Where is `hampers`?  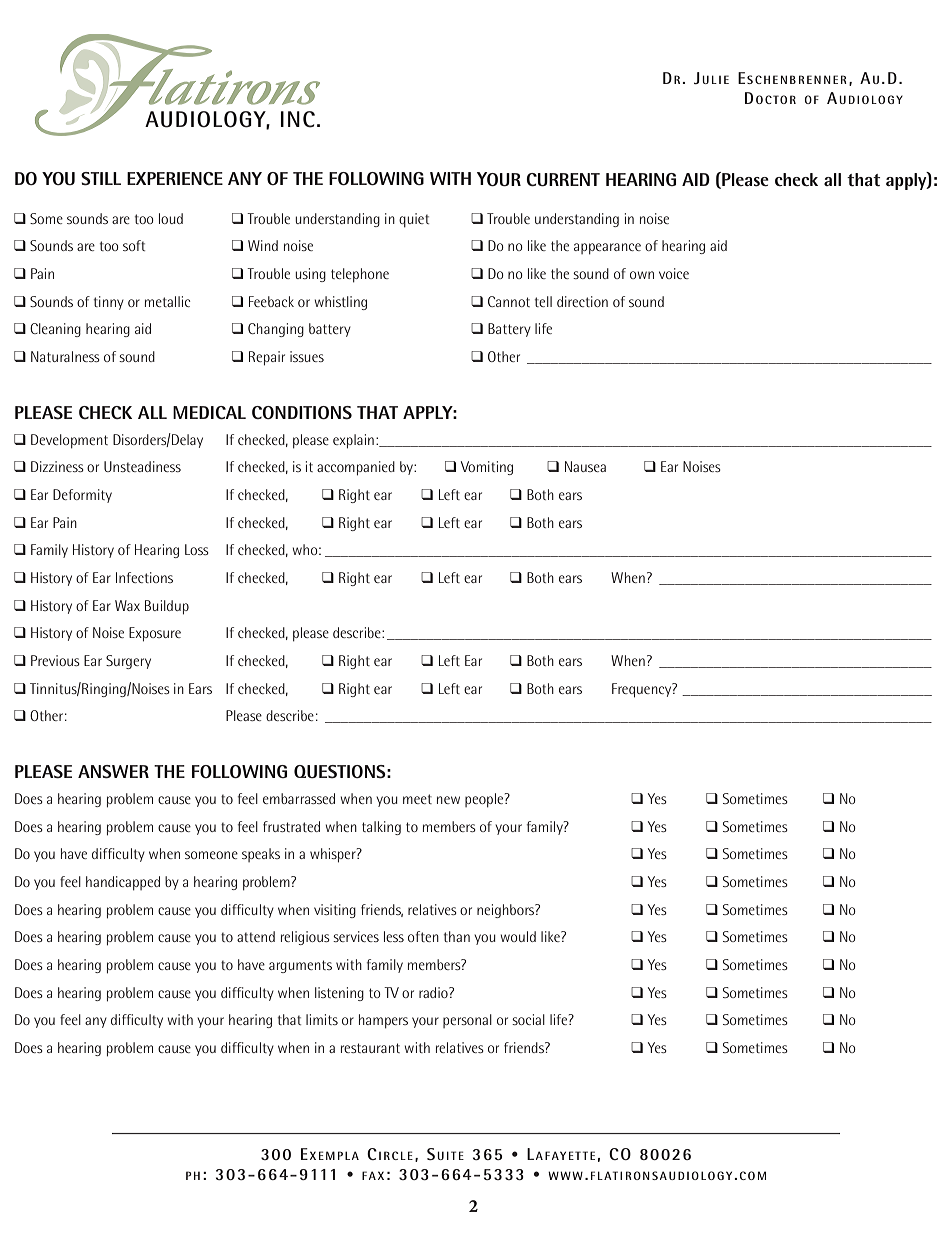 hampers is located at coordinates (383, 1021).
